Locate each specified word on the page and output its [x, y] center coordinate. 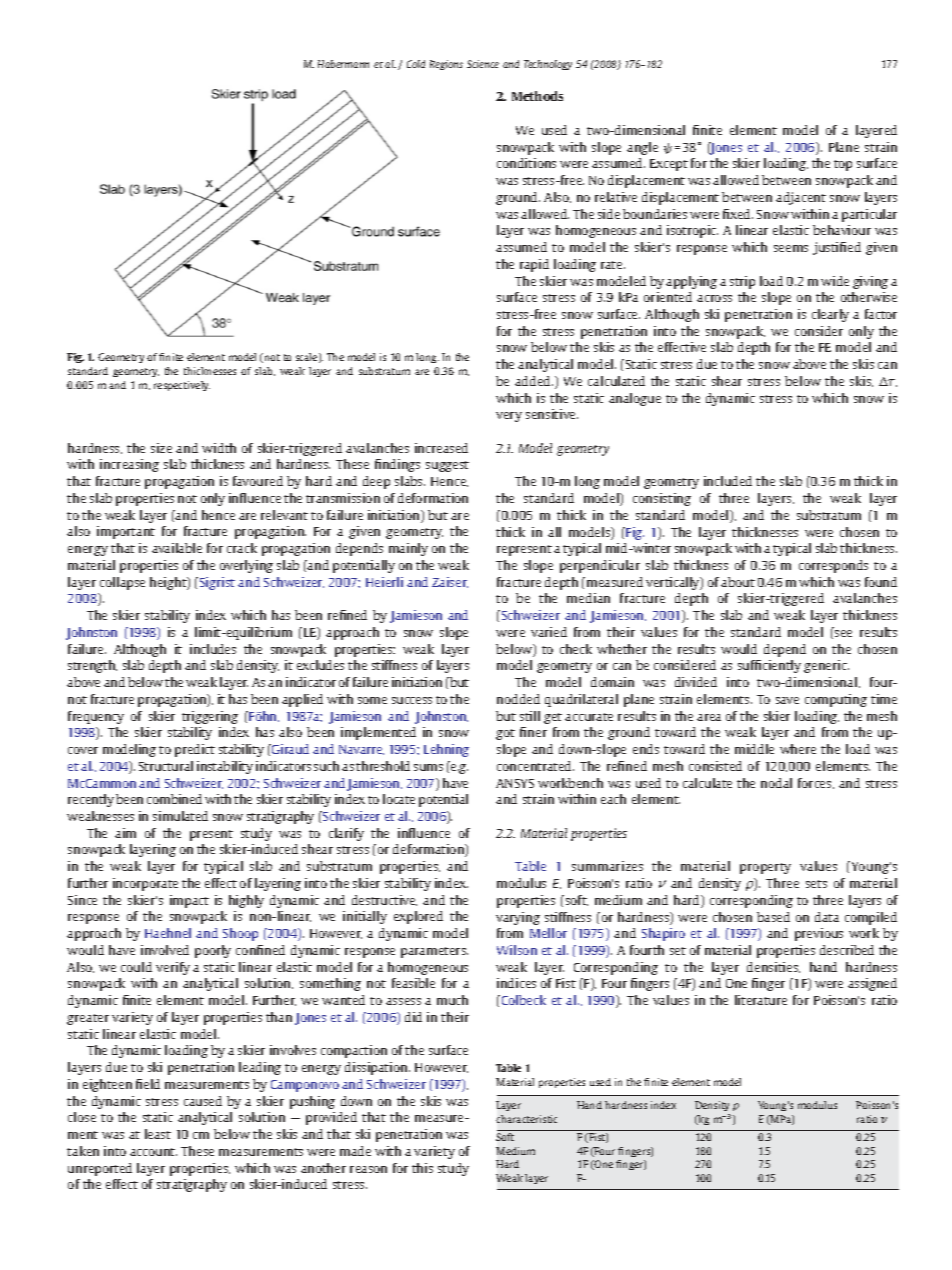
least [158, 1134]
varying [518, 918]
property [765, 868]
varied [549, 632]
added [534, 381]
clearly [830, 315]
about [738, 582]
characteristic [526, 1119]
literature [761, 1000]
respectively [182, 386]
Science [483, 64]
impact [189, 901]
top [843, 165]
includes [213, 649]
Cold [416, 64]
